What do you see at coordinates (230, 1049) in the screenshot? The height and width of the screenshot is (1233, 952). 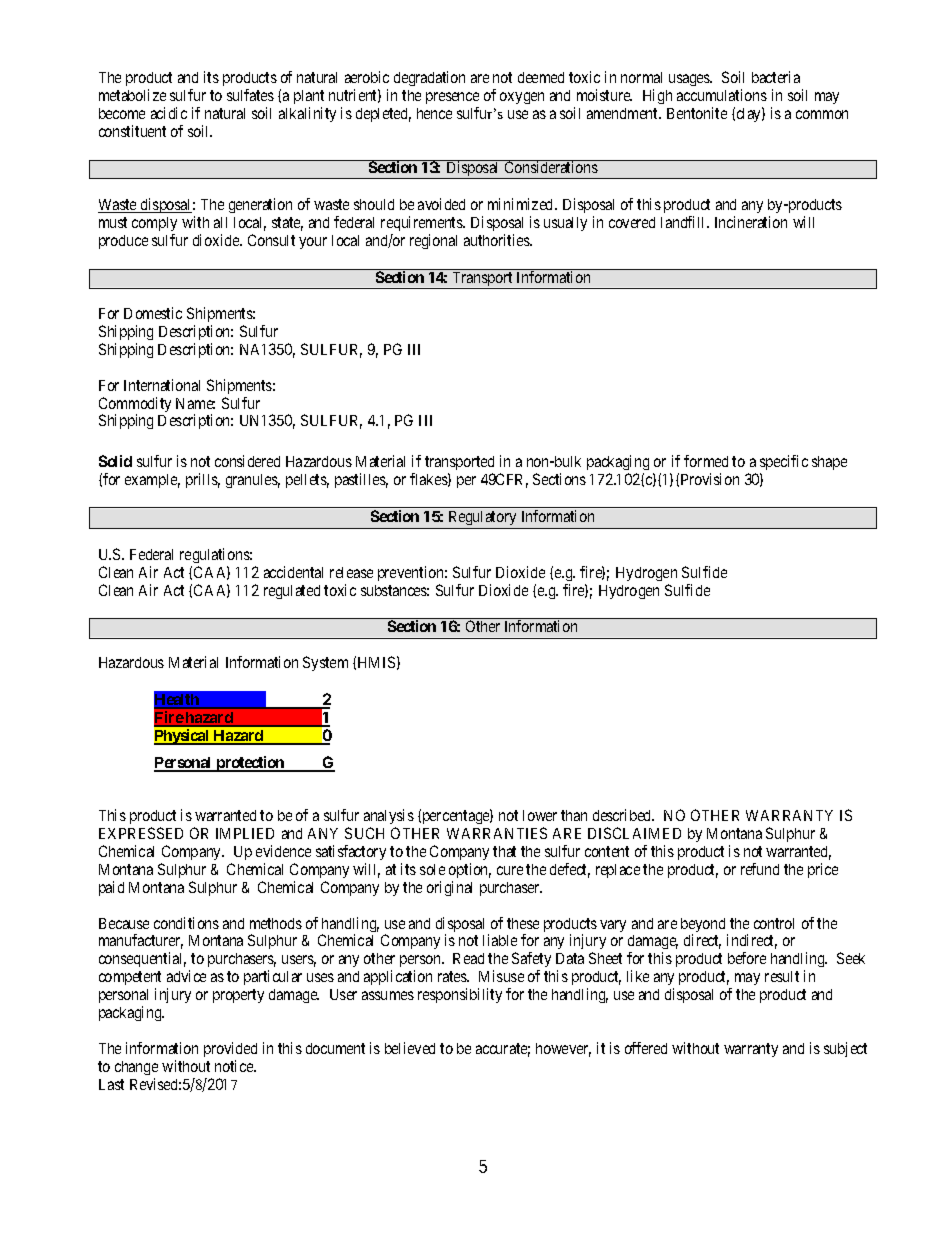 I see `provided` at bounding box center [230, 1049].
